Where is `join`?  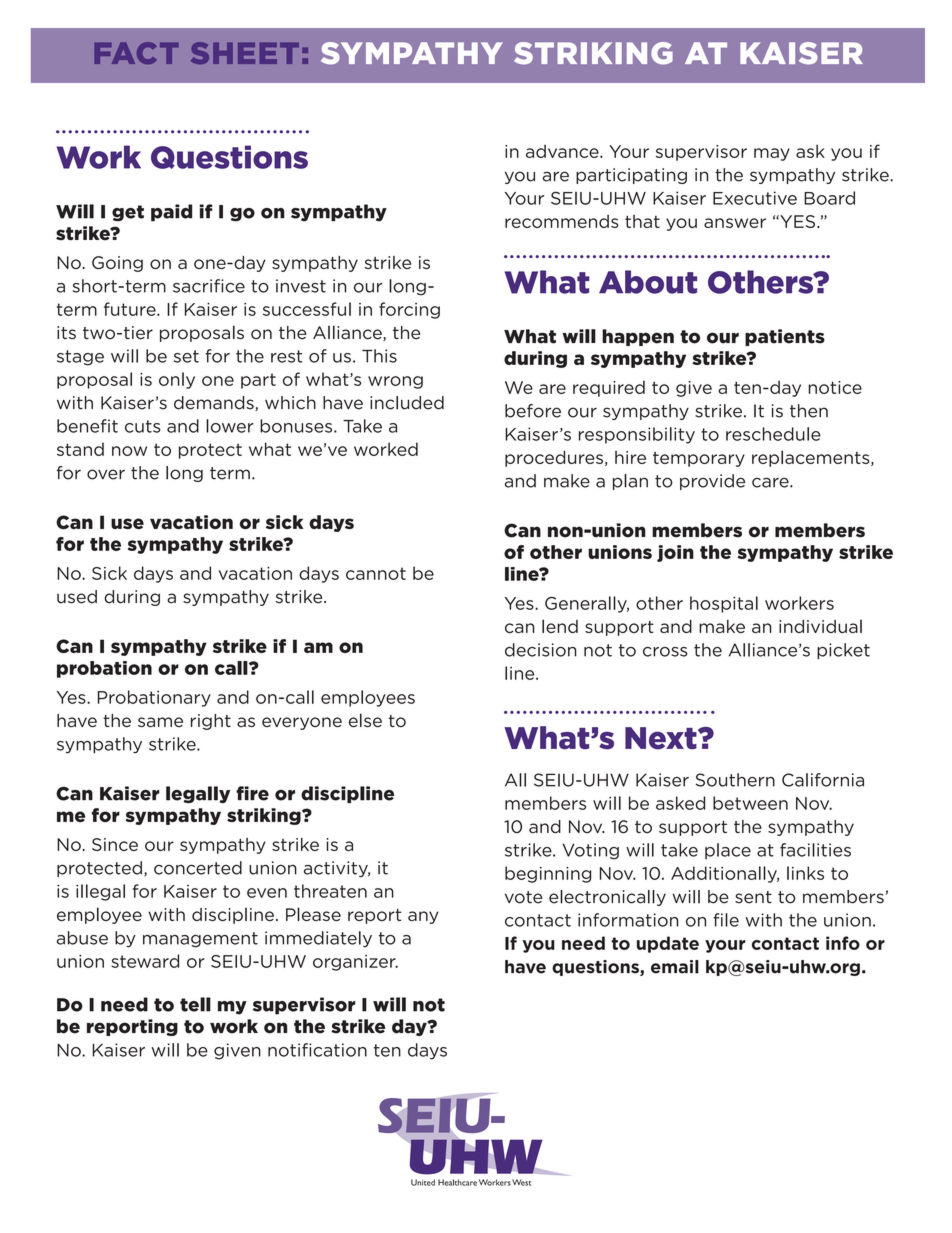
join is located at coordinates (675, 553).
